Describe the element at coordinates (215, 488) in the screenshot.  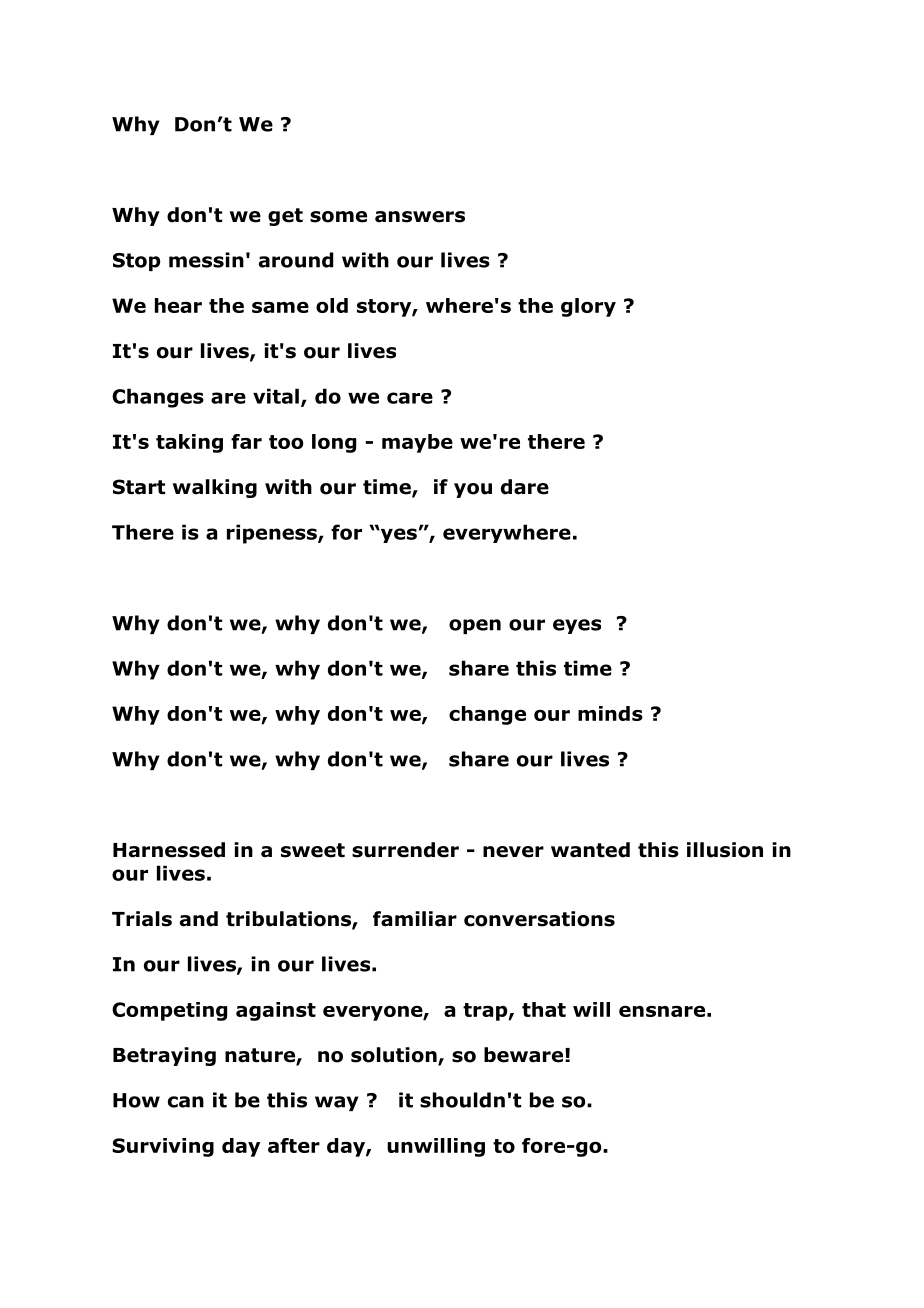
I see `walking` at that location.
